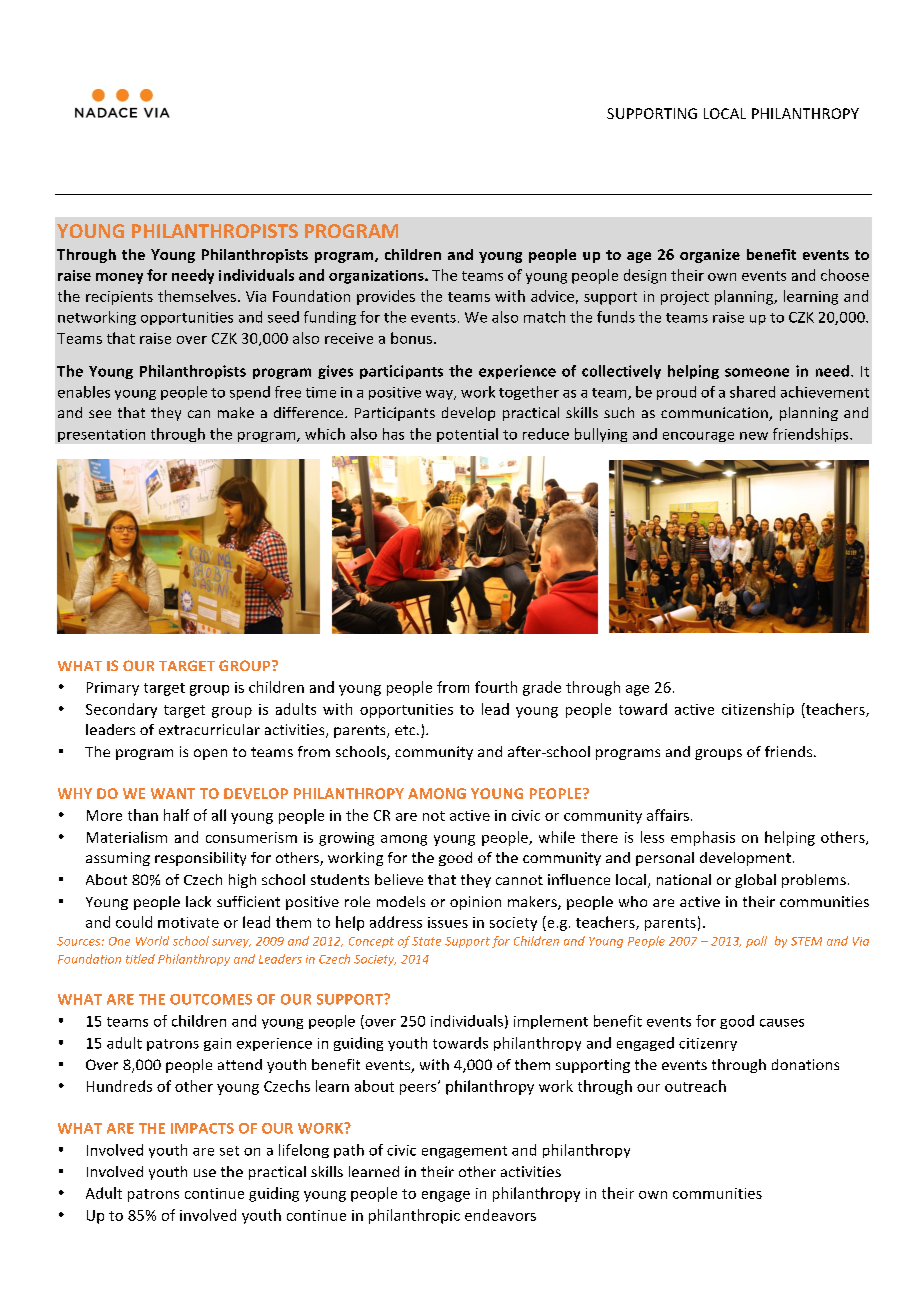 This screenshot has width=924, height=1308. What do you see at coordinates (551, 1022) in the screenshot?
I see `implement` at bounding box center [551, 1022].
